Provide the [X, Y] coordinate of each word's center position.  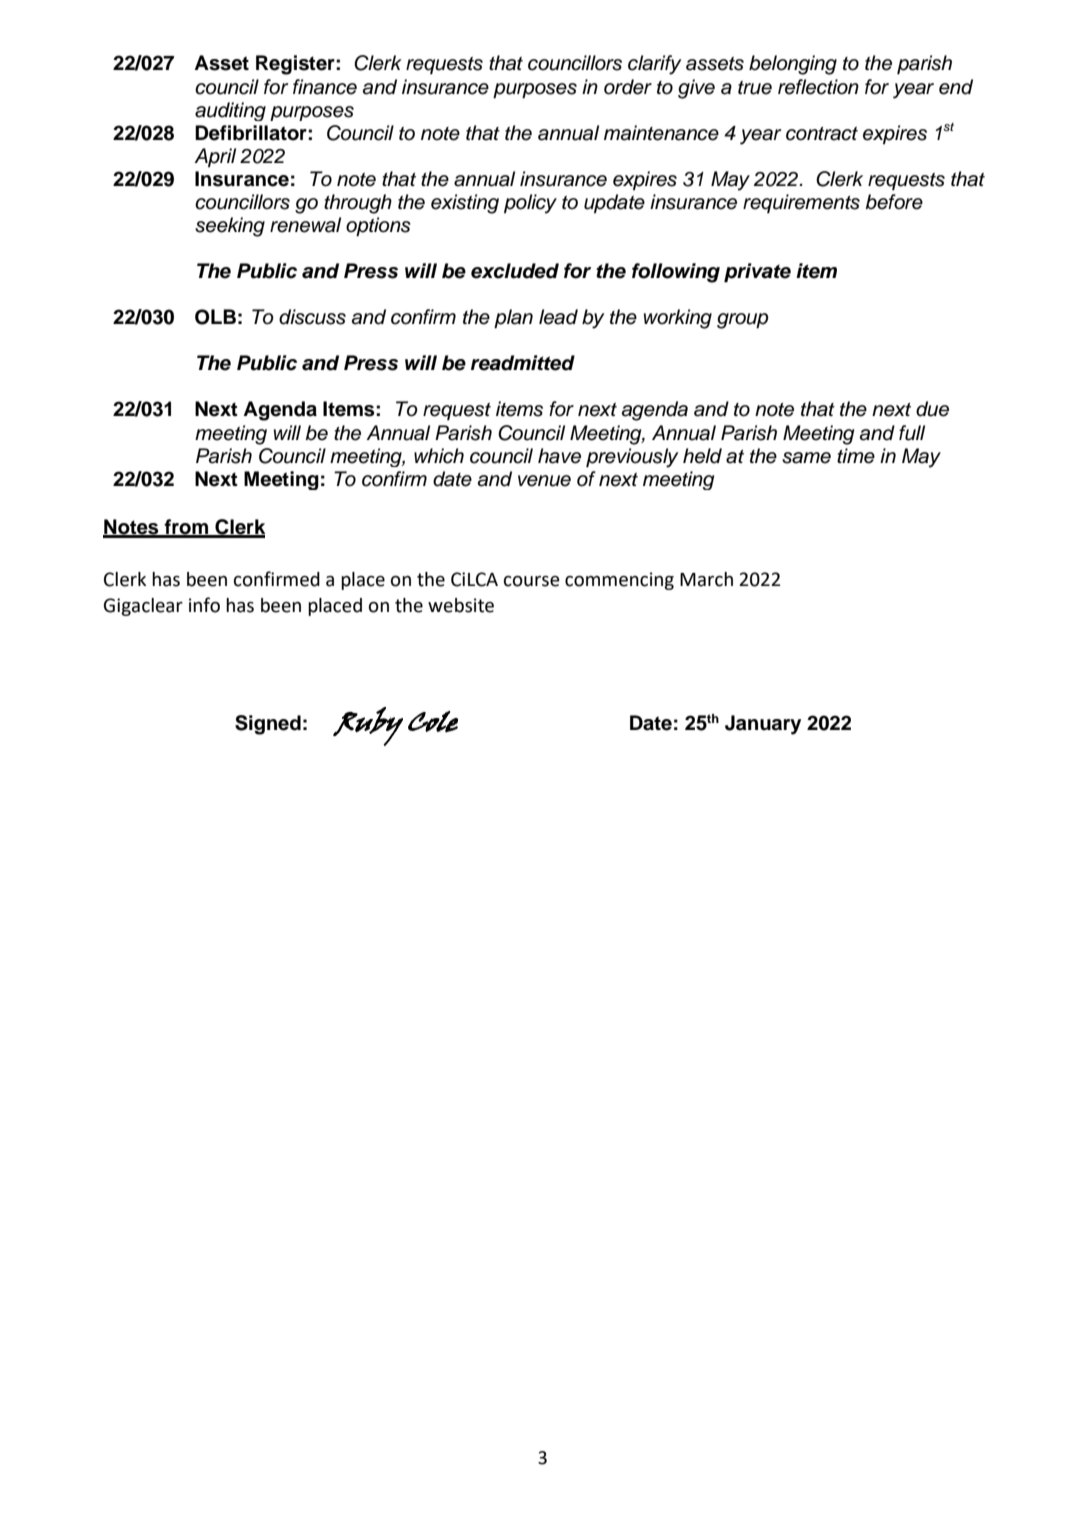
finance [325, 87]
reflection [818, 87]
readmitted [523, 363]
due [932, 409]
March [706, 579]
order [628, 87]
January [763, 725]
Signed [268, 725]
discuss [312, 317]
